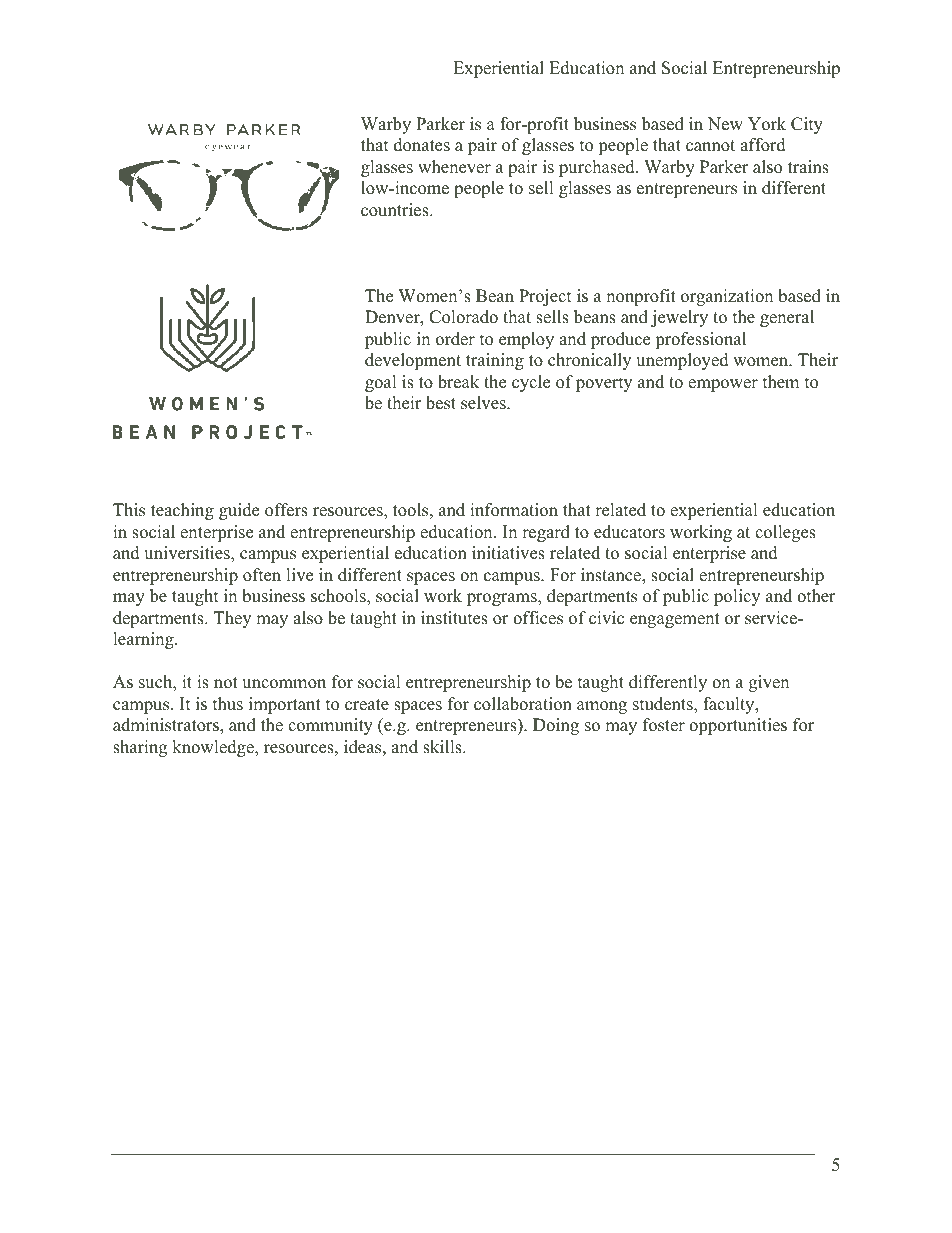  I want to click on Colorado, so click(463, 317).
